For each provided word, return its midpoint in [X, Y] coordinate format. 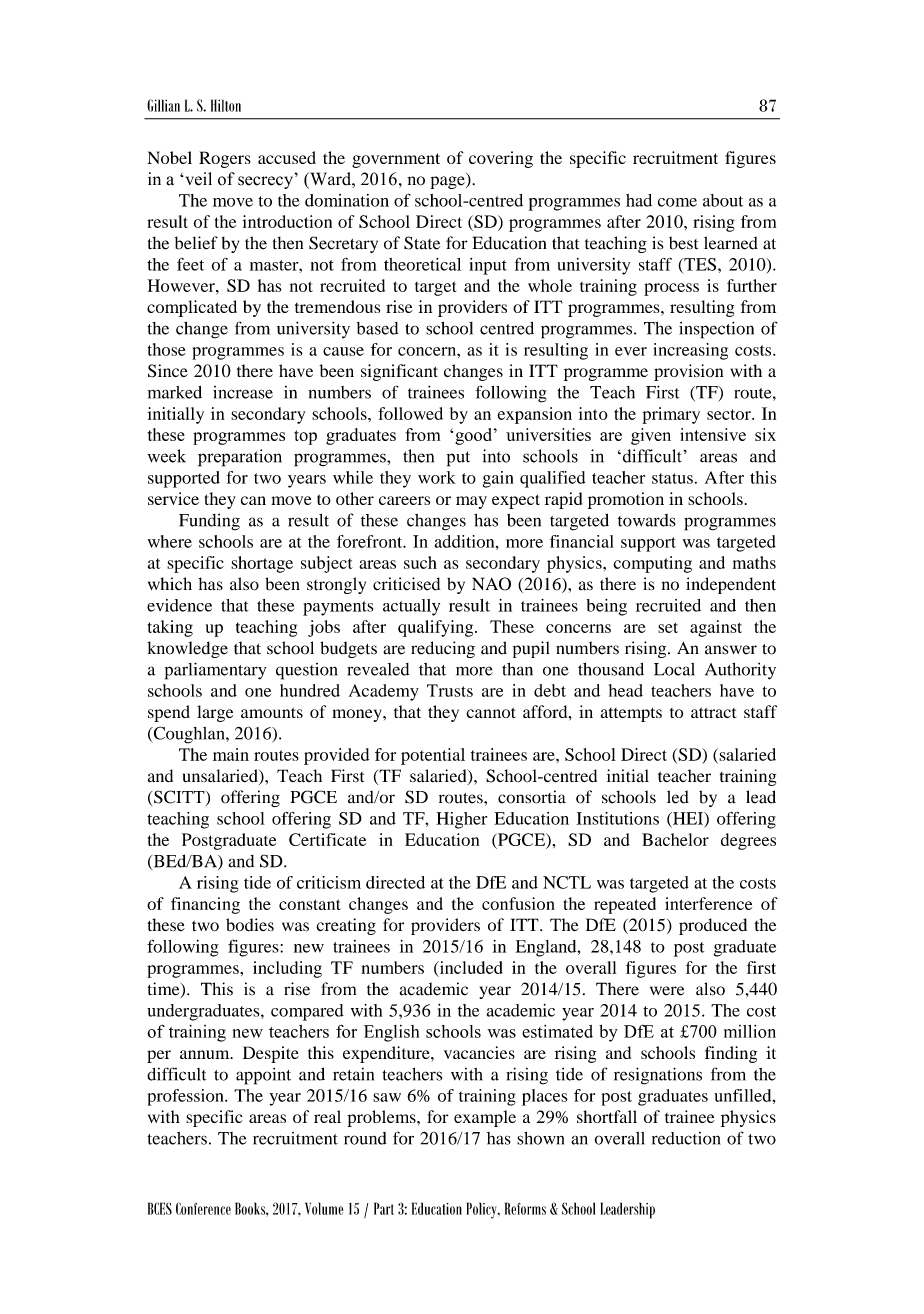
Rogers [225, 159]
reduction [686, 1138]
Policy [483, 1210]
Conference [203, 1208]
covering [501, 159]
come [677, 202]
